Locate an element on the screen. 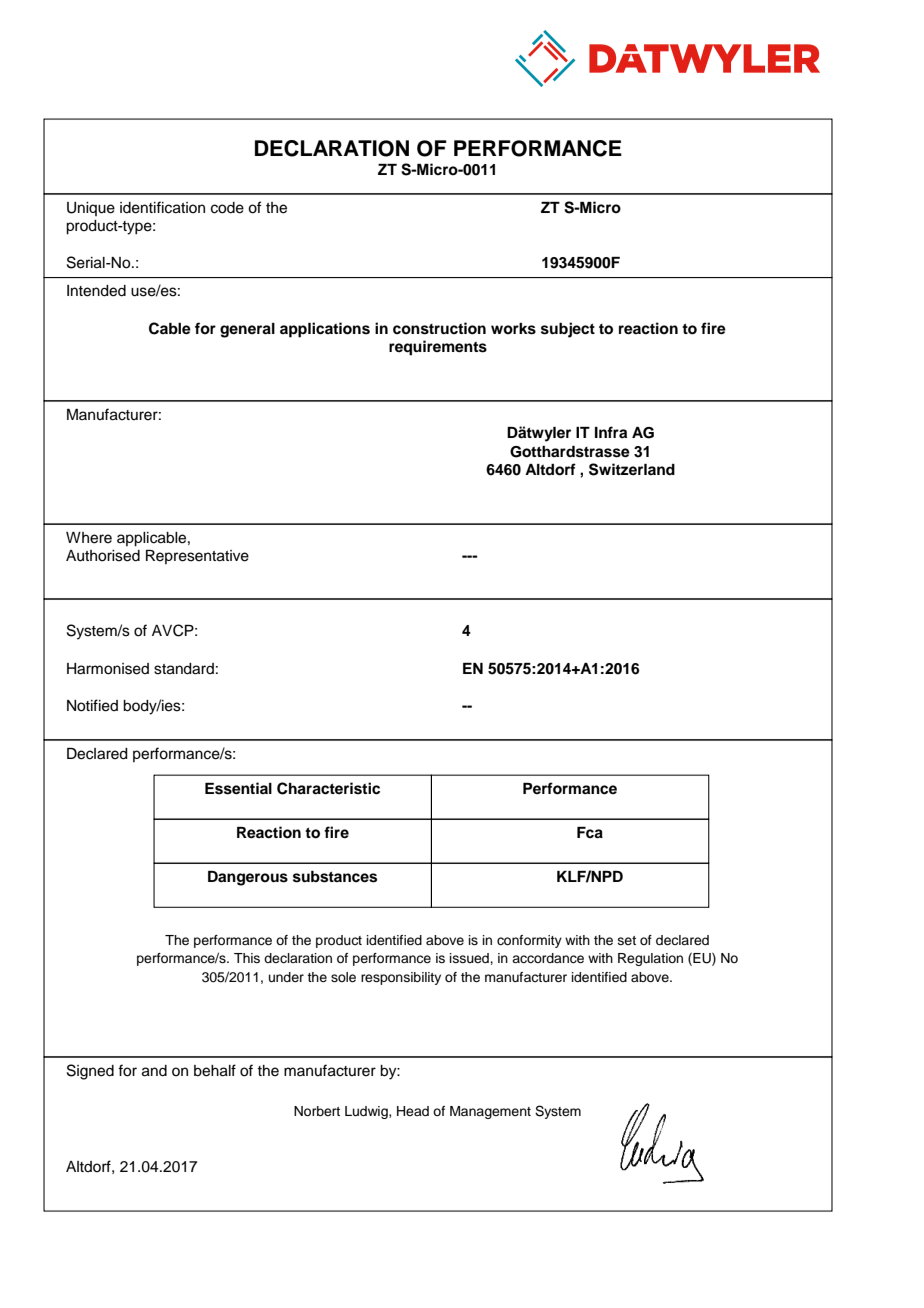  applications is located at coordinates (325, 330).
